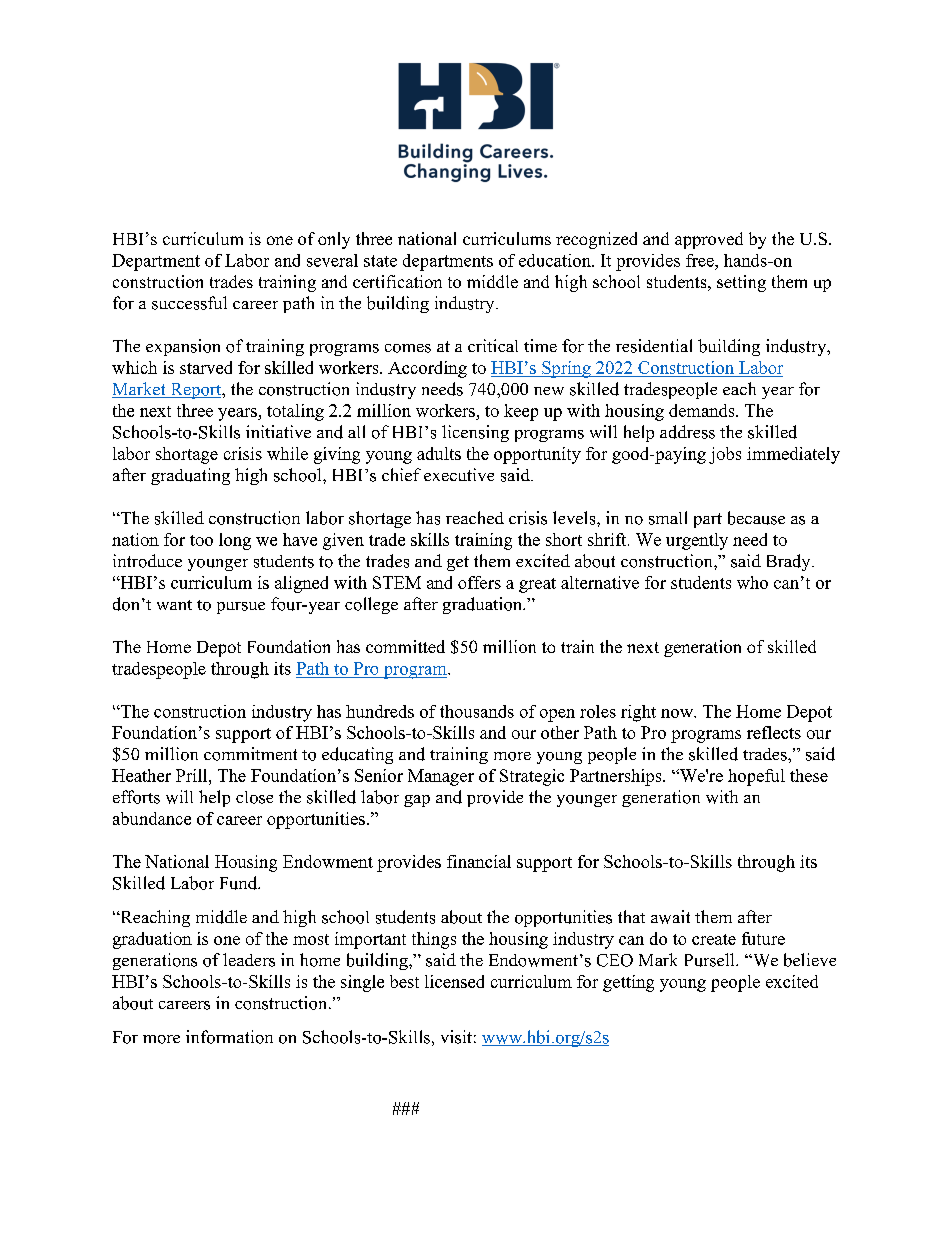 The width and height of the screenshot is (952, 1233). Describe the element at coordinates (196, 391) in the screenshot. I see `Report` at that location.
